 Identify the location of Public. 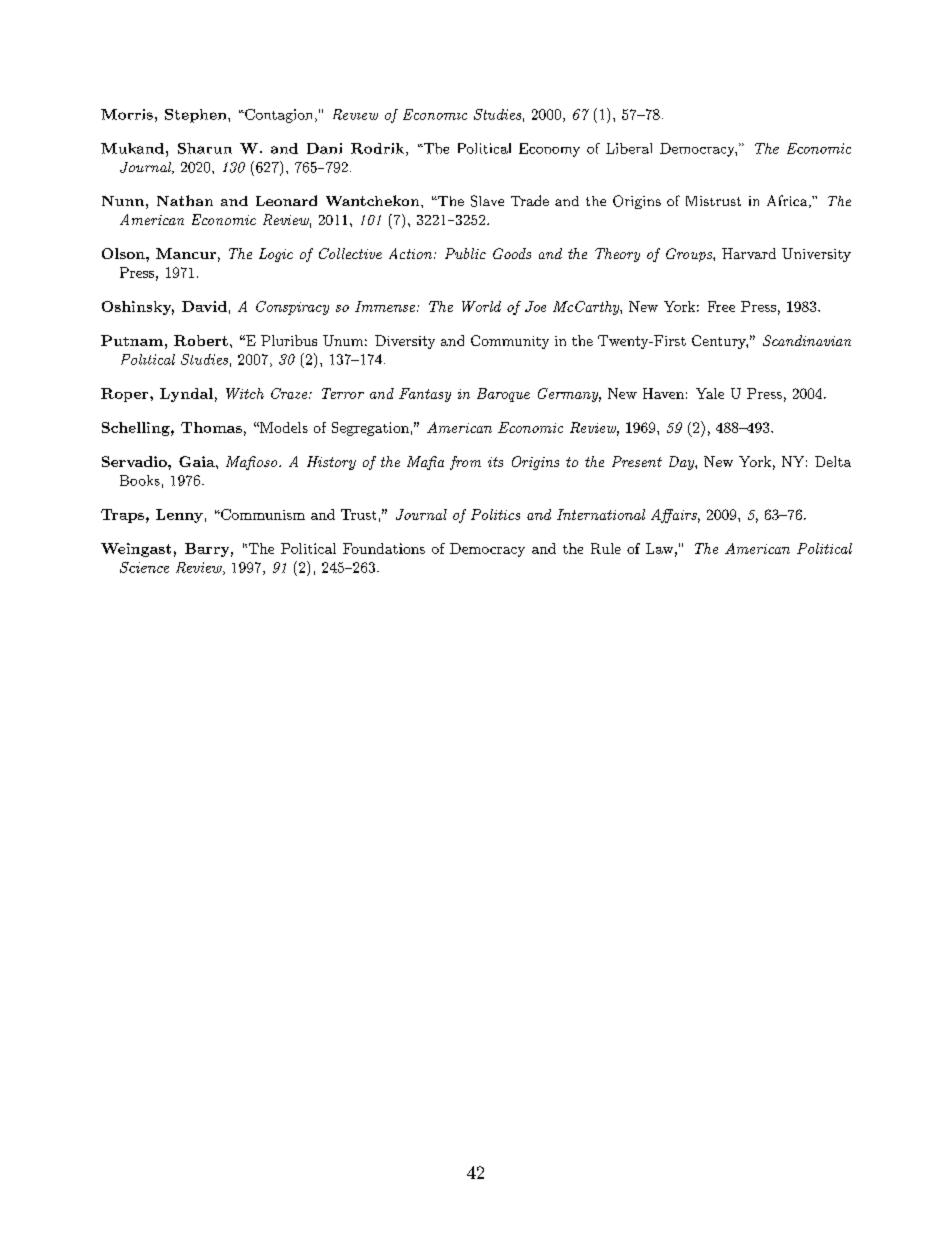
(465, 253).
